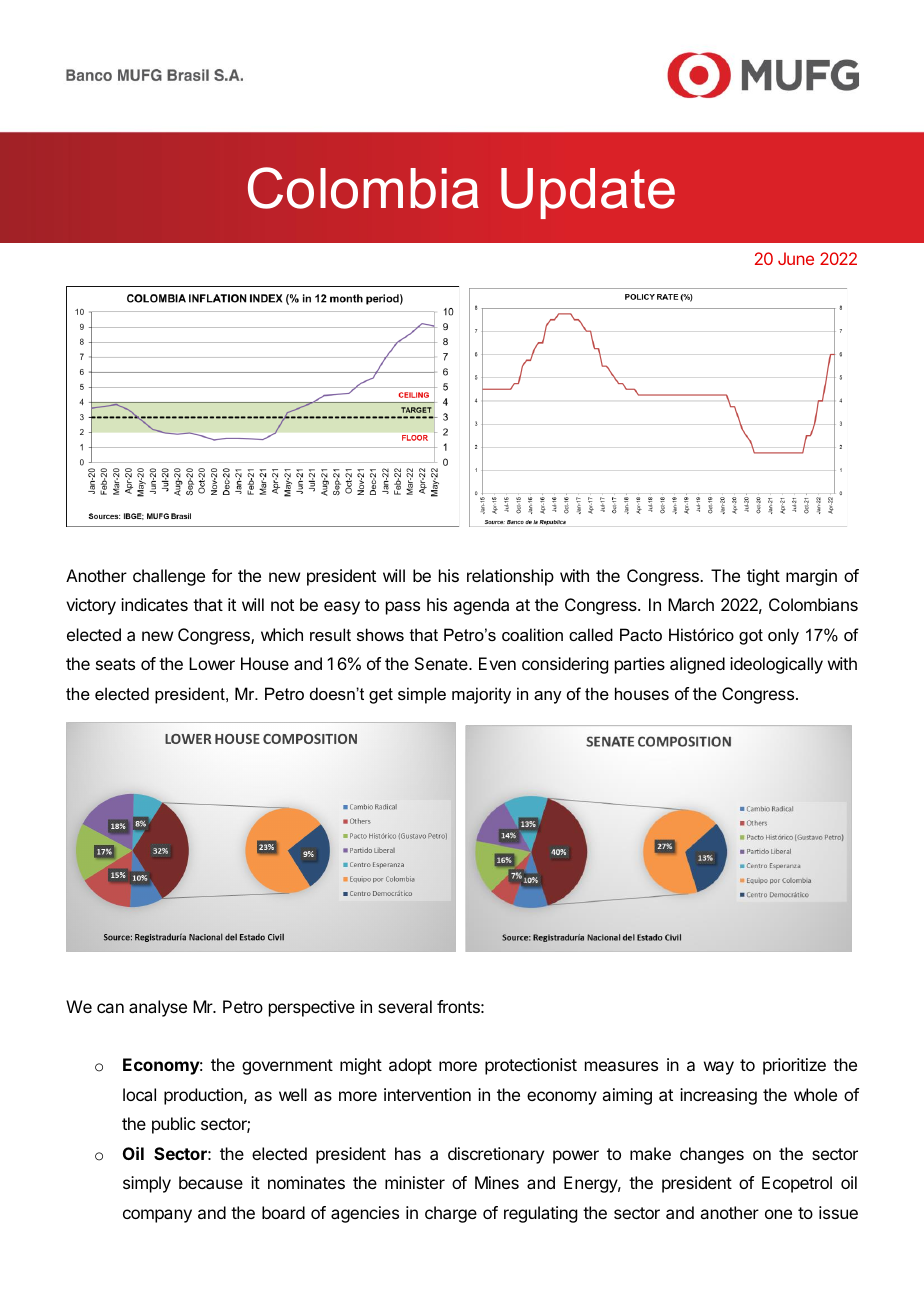  I want to click on Mines, so click(497, 1182).
